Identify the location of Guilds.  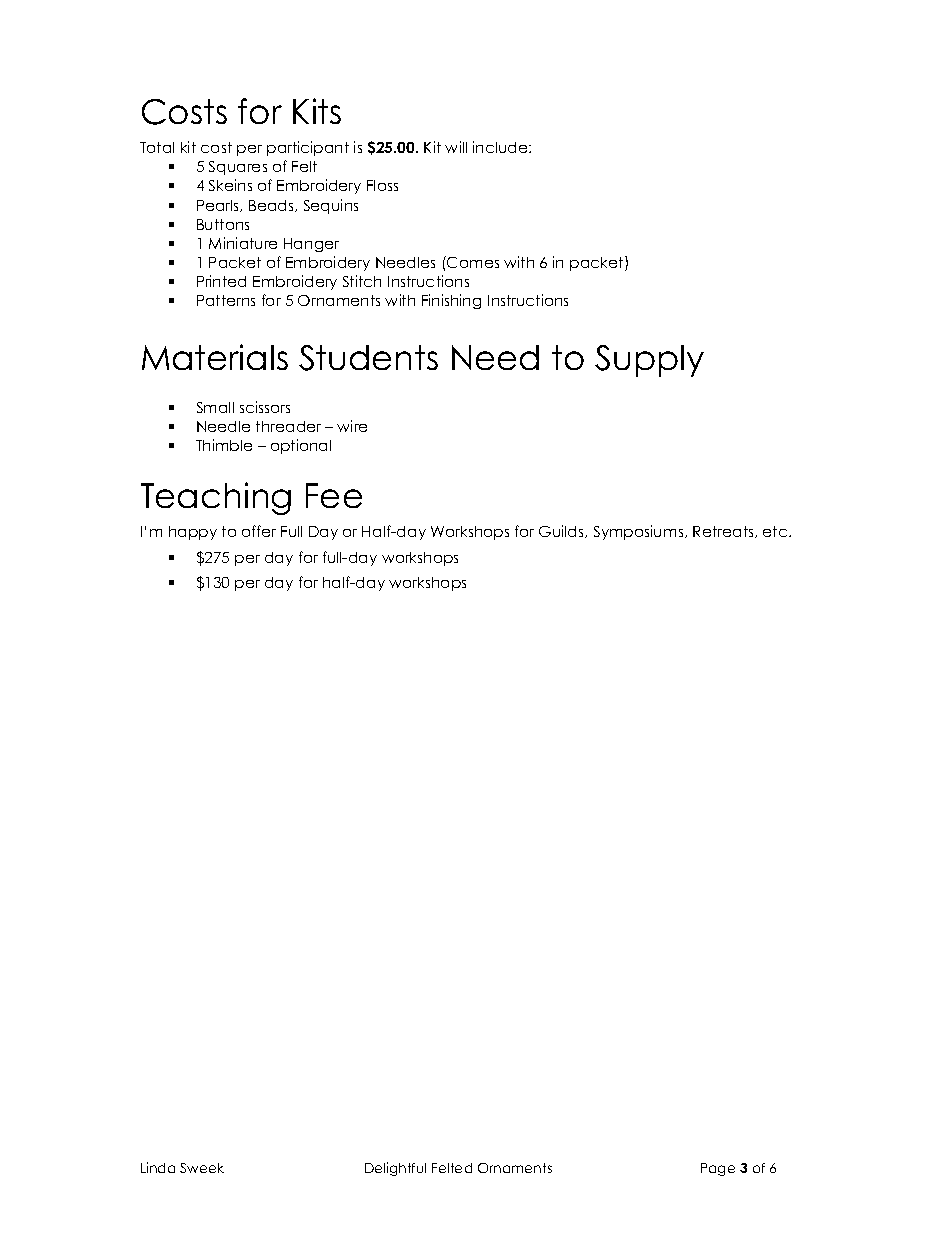
(563, 531).
